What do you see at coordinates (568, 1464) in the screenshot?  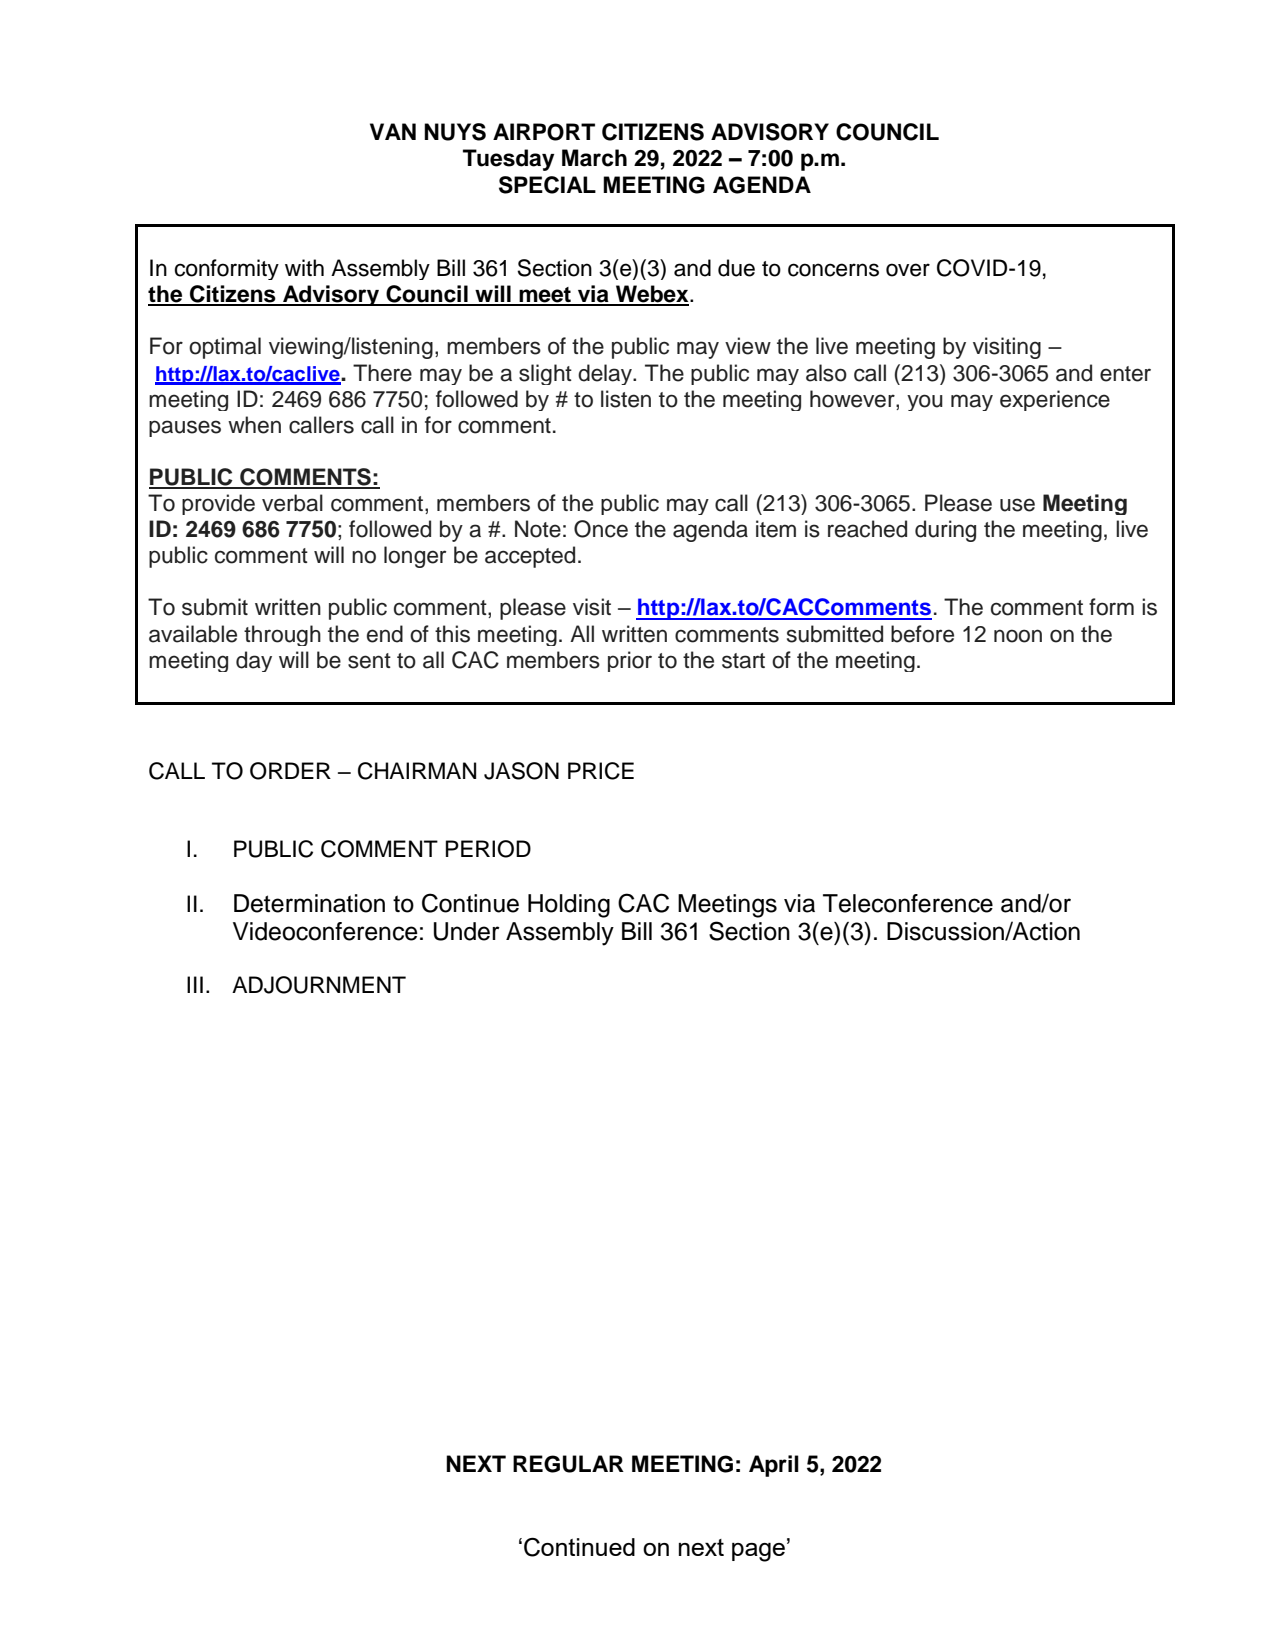 I see `REGULAR` at bounding box center [568, 1464].
